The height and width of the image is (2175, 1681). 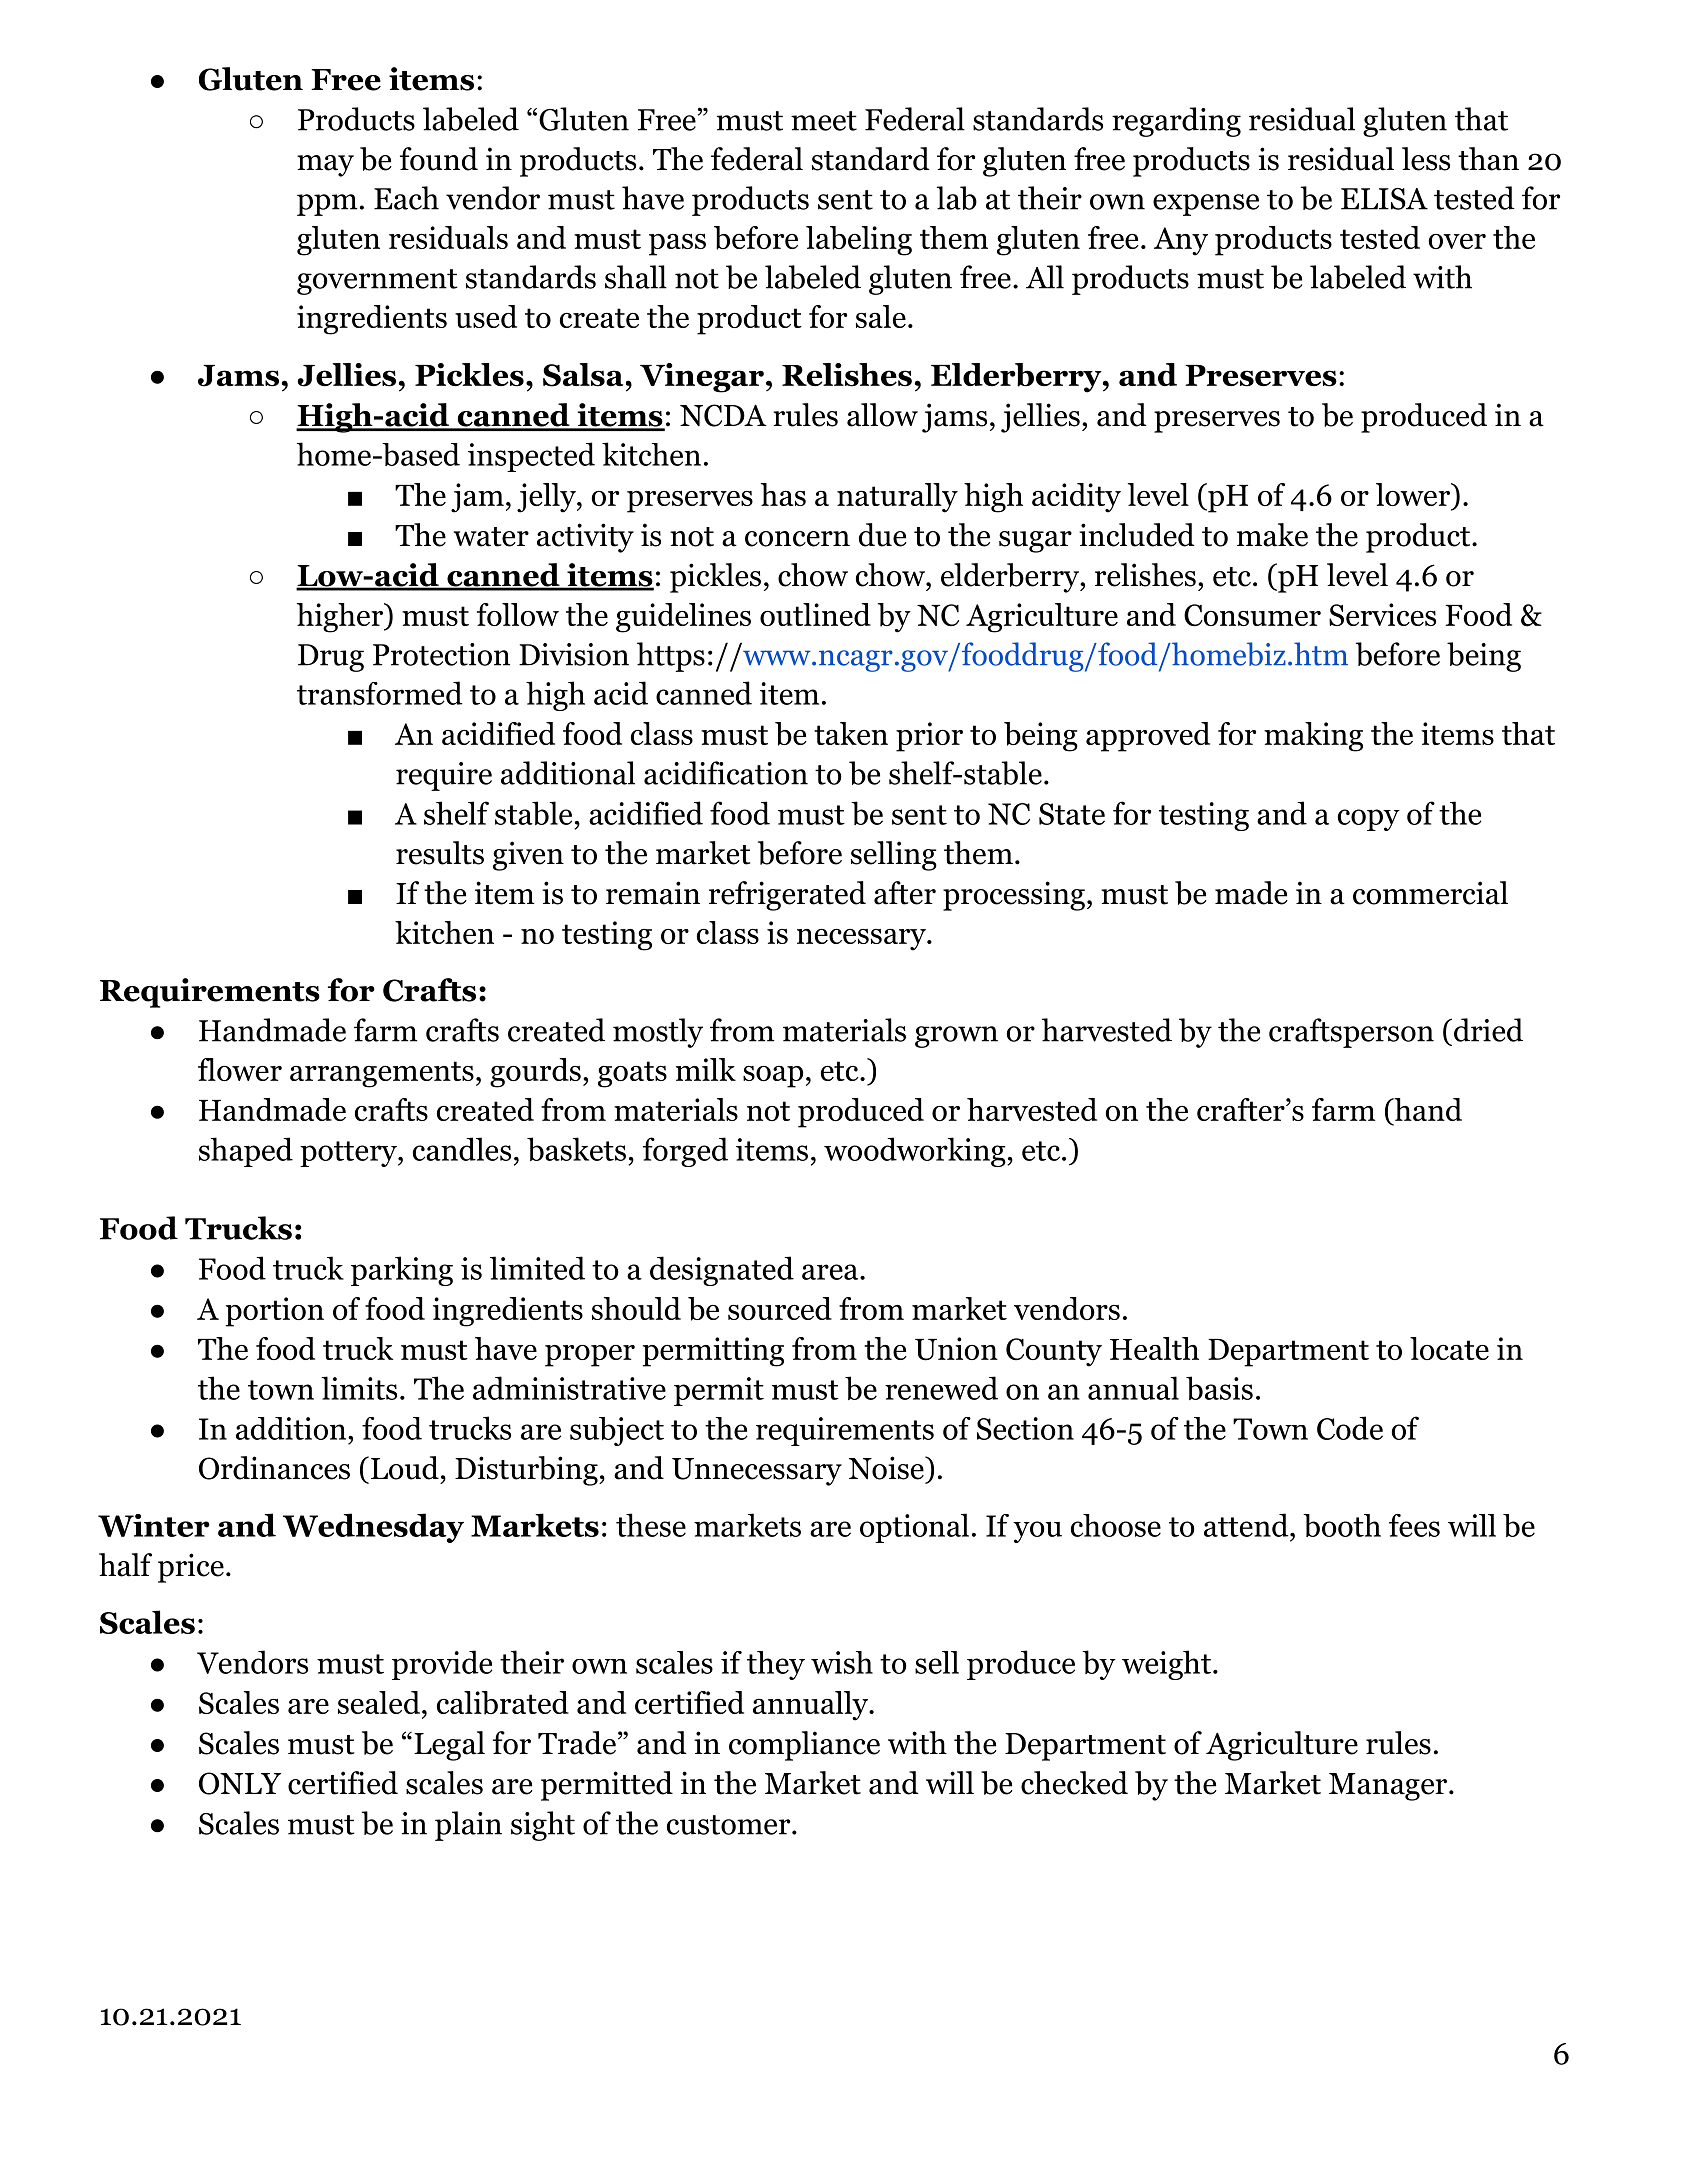 What do you see at coordinates (1430, 893) in the image?
I see `commercial` at bounding box center [1430, 893].
